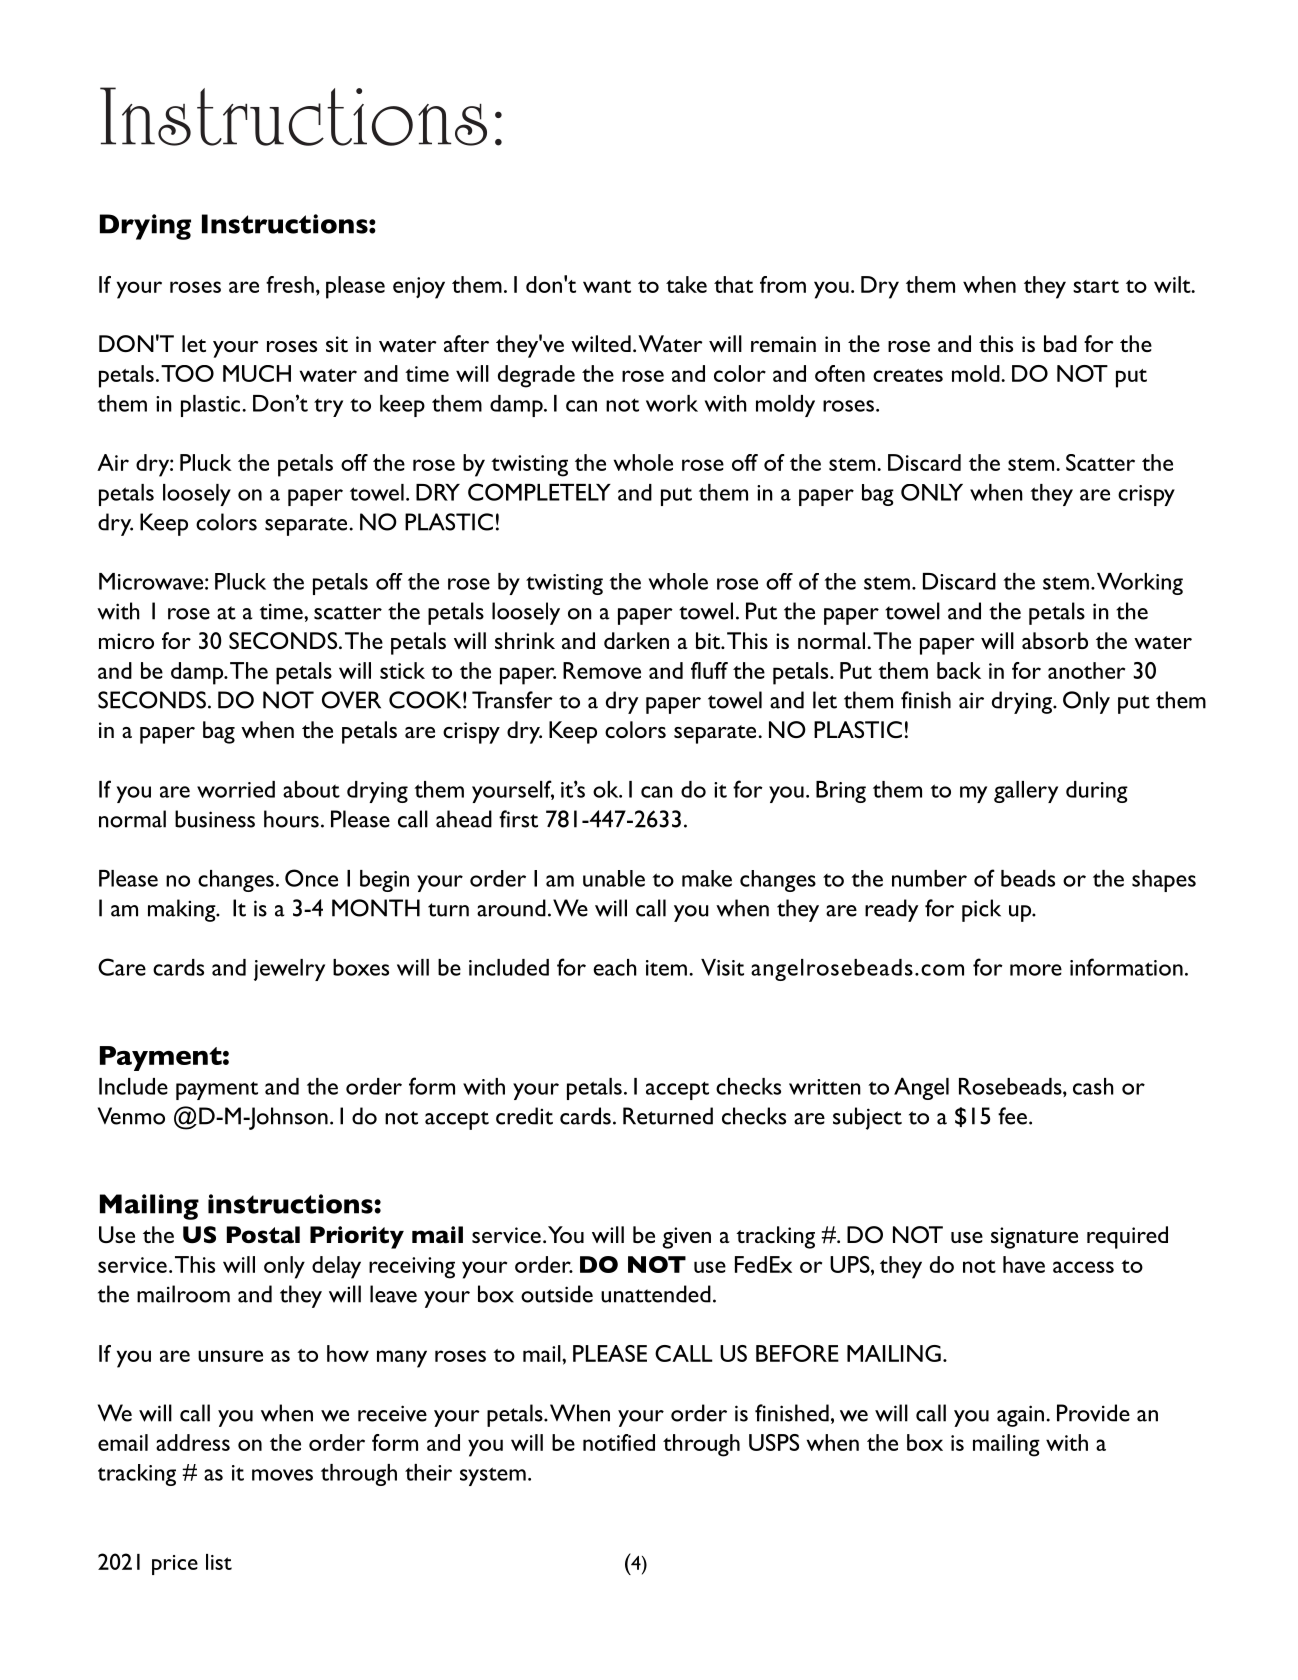 Image resolution: width=1298 pixels, height=1680 pixels. What do you see at coordinates (1020, 1416) in the document?
I see `again` at bounding box center [1020, 1416].
